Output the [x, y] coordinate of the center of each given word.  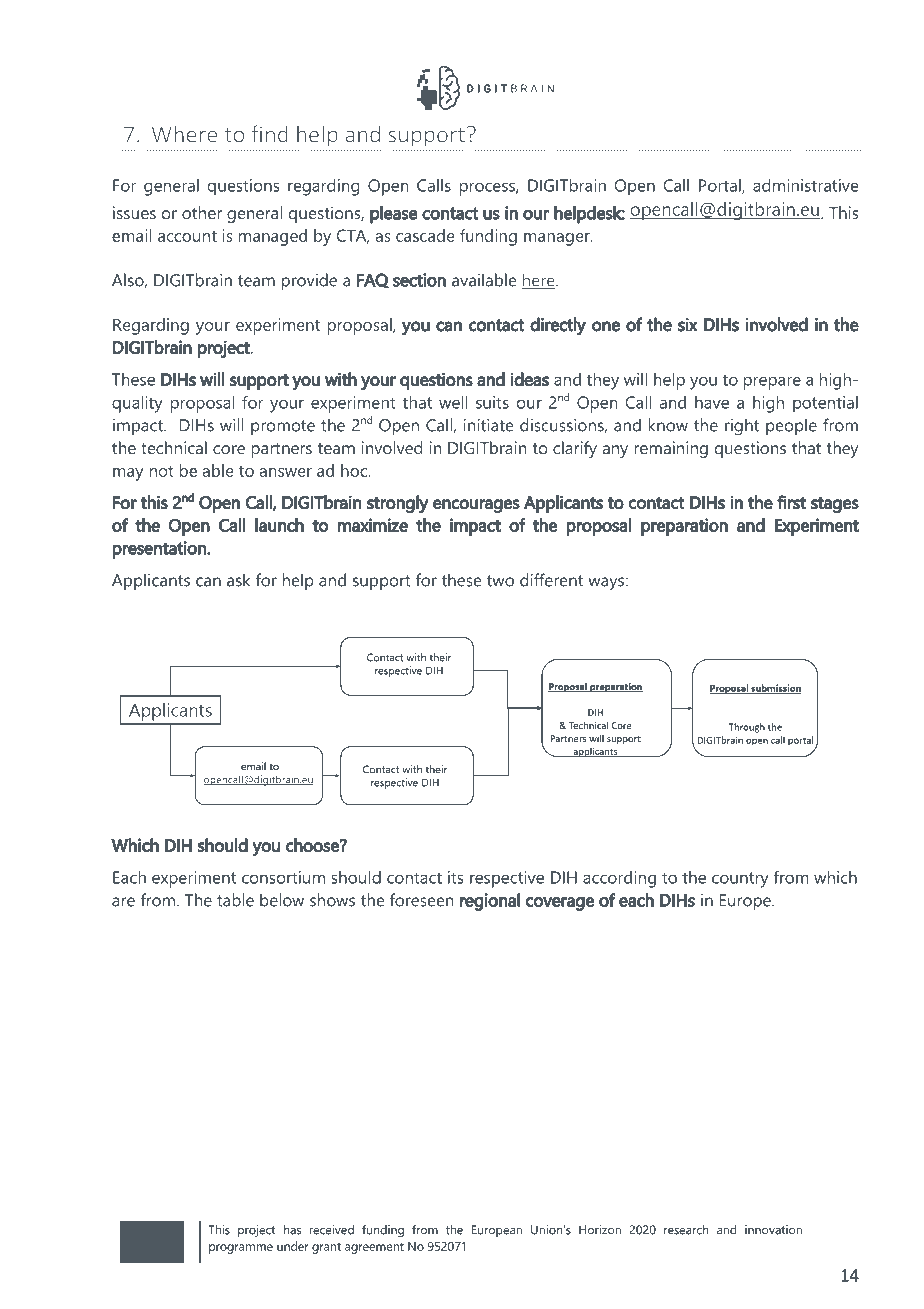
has [292, 1230]
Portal [721, 186]
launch [279, 525]
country [740, 880]
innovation [773, 1230]
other [202, 212]
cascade [425, 235]
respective [507, 879]
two [500, 581]
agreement [374, 1248]
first [791, 502]
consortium [283, 877]
